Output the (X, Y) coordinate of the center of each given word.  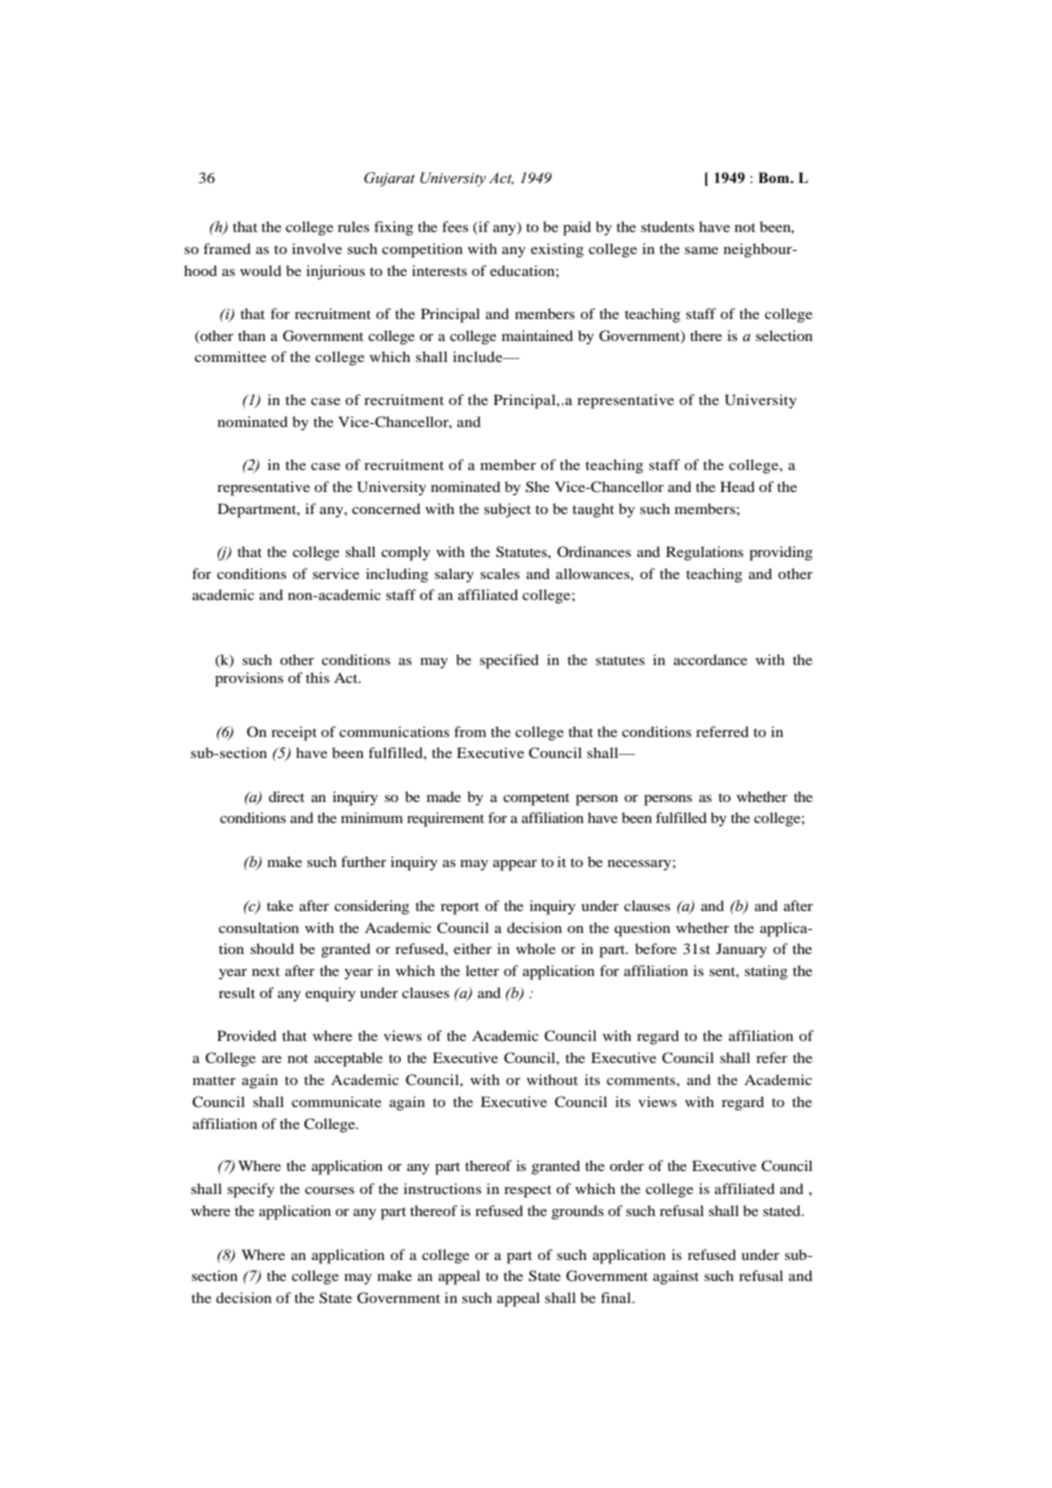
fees (455, 226)
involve (317, 248)
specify (251, 1190)
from (470, 731)
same (701, 250)
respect (528, 1191)
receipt (294, 733)
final (617, 1297)
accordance (710, 659)
